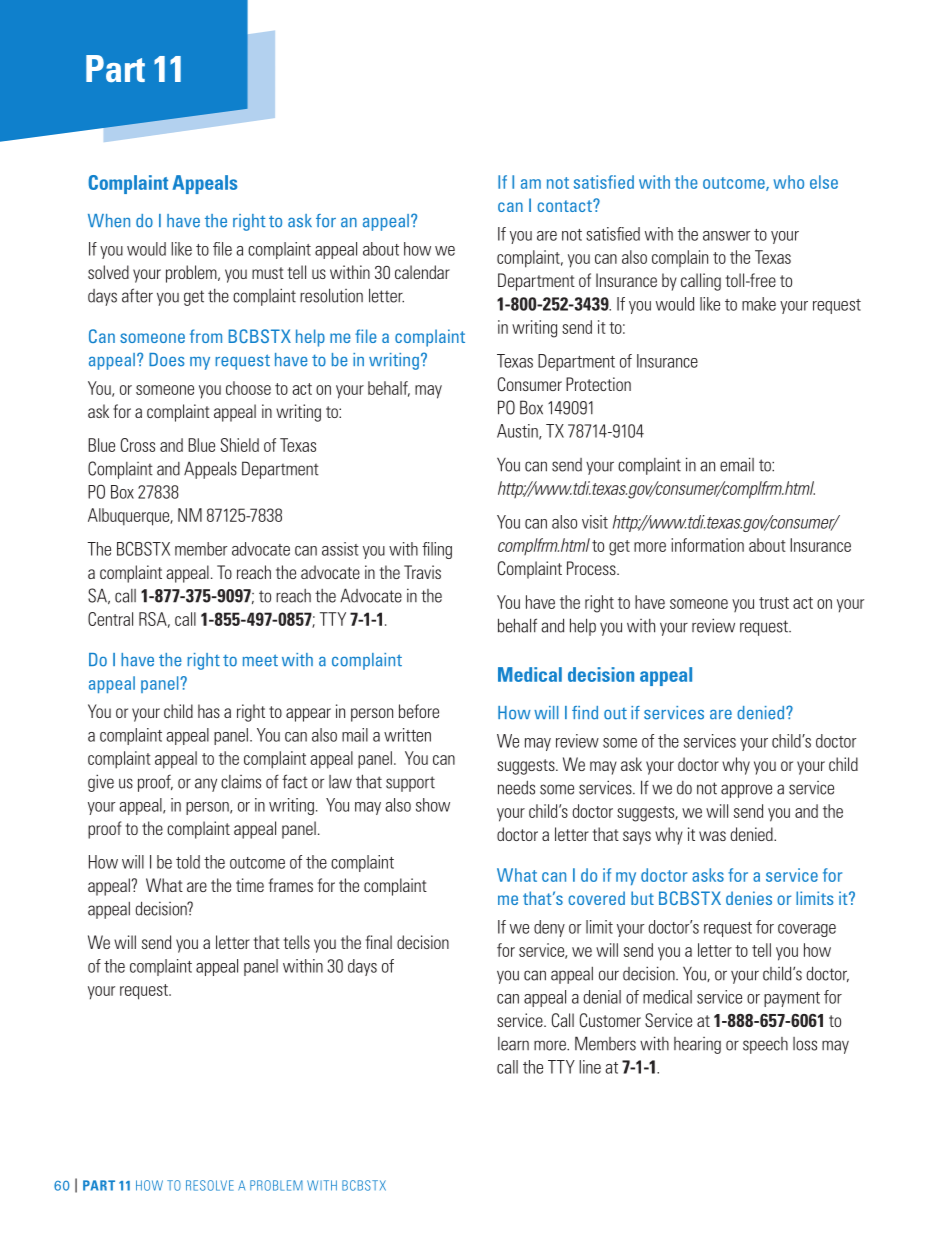 The height and width of the screenshot is (1233, 952). Describe the element at coordinates (792, 999) in the screenshot. I see `payment` at that location.
